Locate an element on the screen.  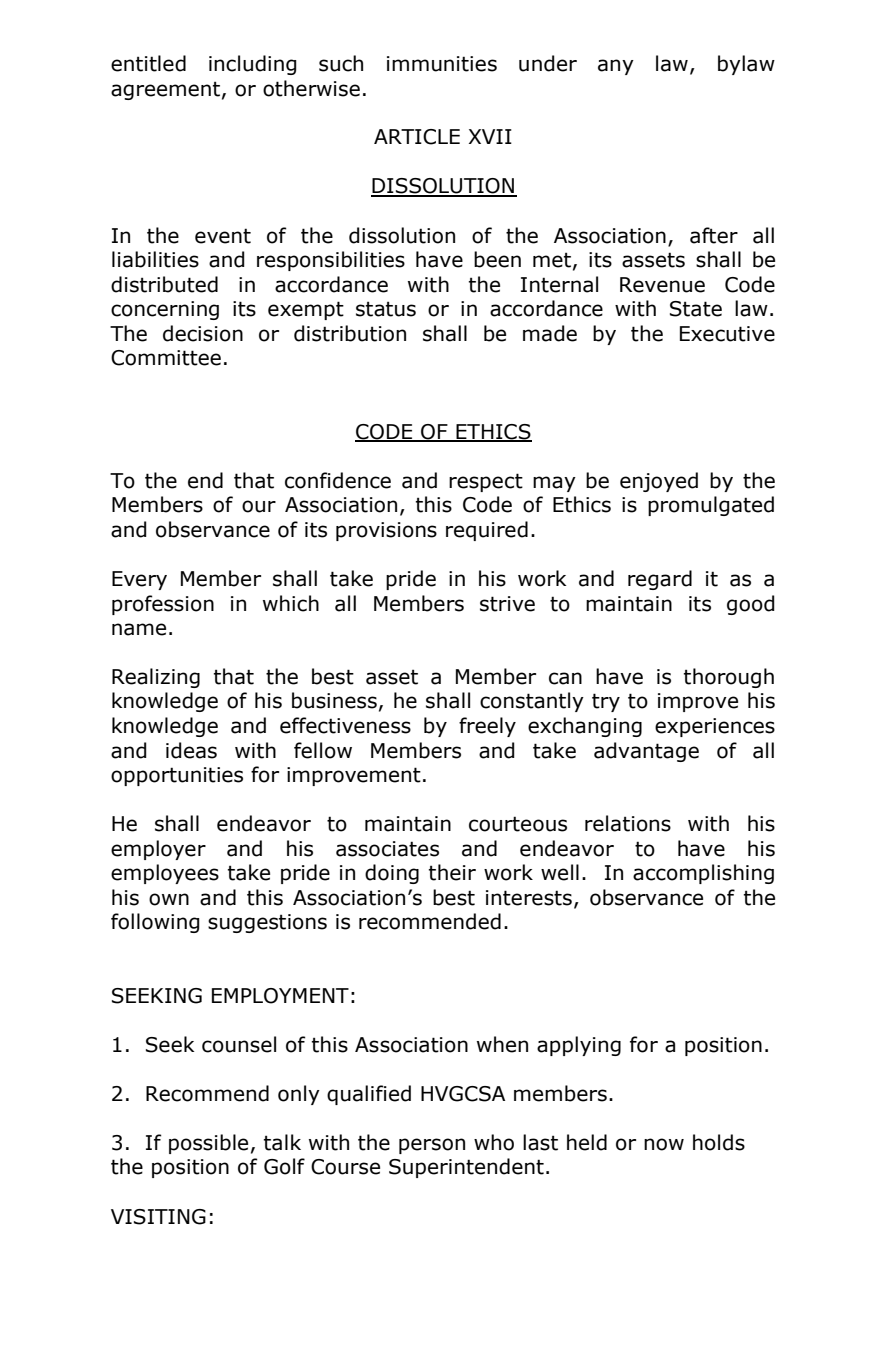
thorough is located at coordinates (729, 678).
